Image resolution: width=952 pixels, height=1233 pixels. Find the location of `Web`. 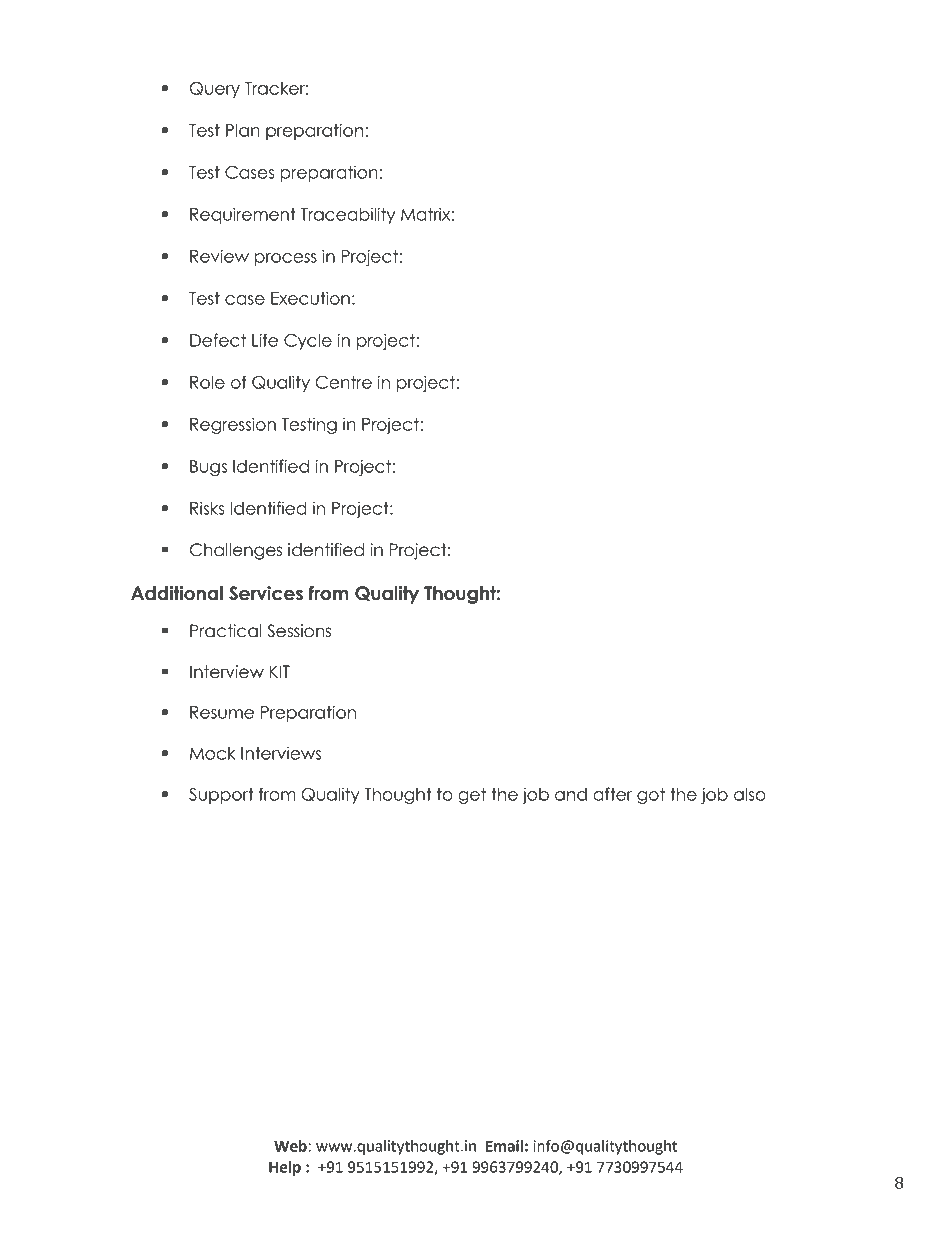

Web is located at coordinates (291, 1146).
